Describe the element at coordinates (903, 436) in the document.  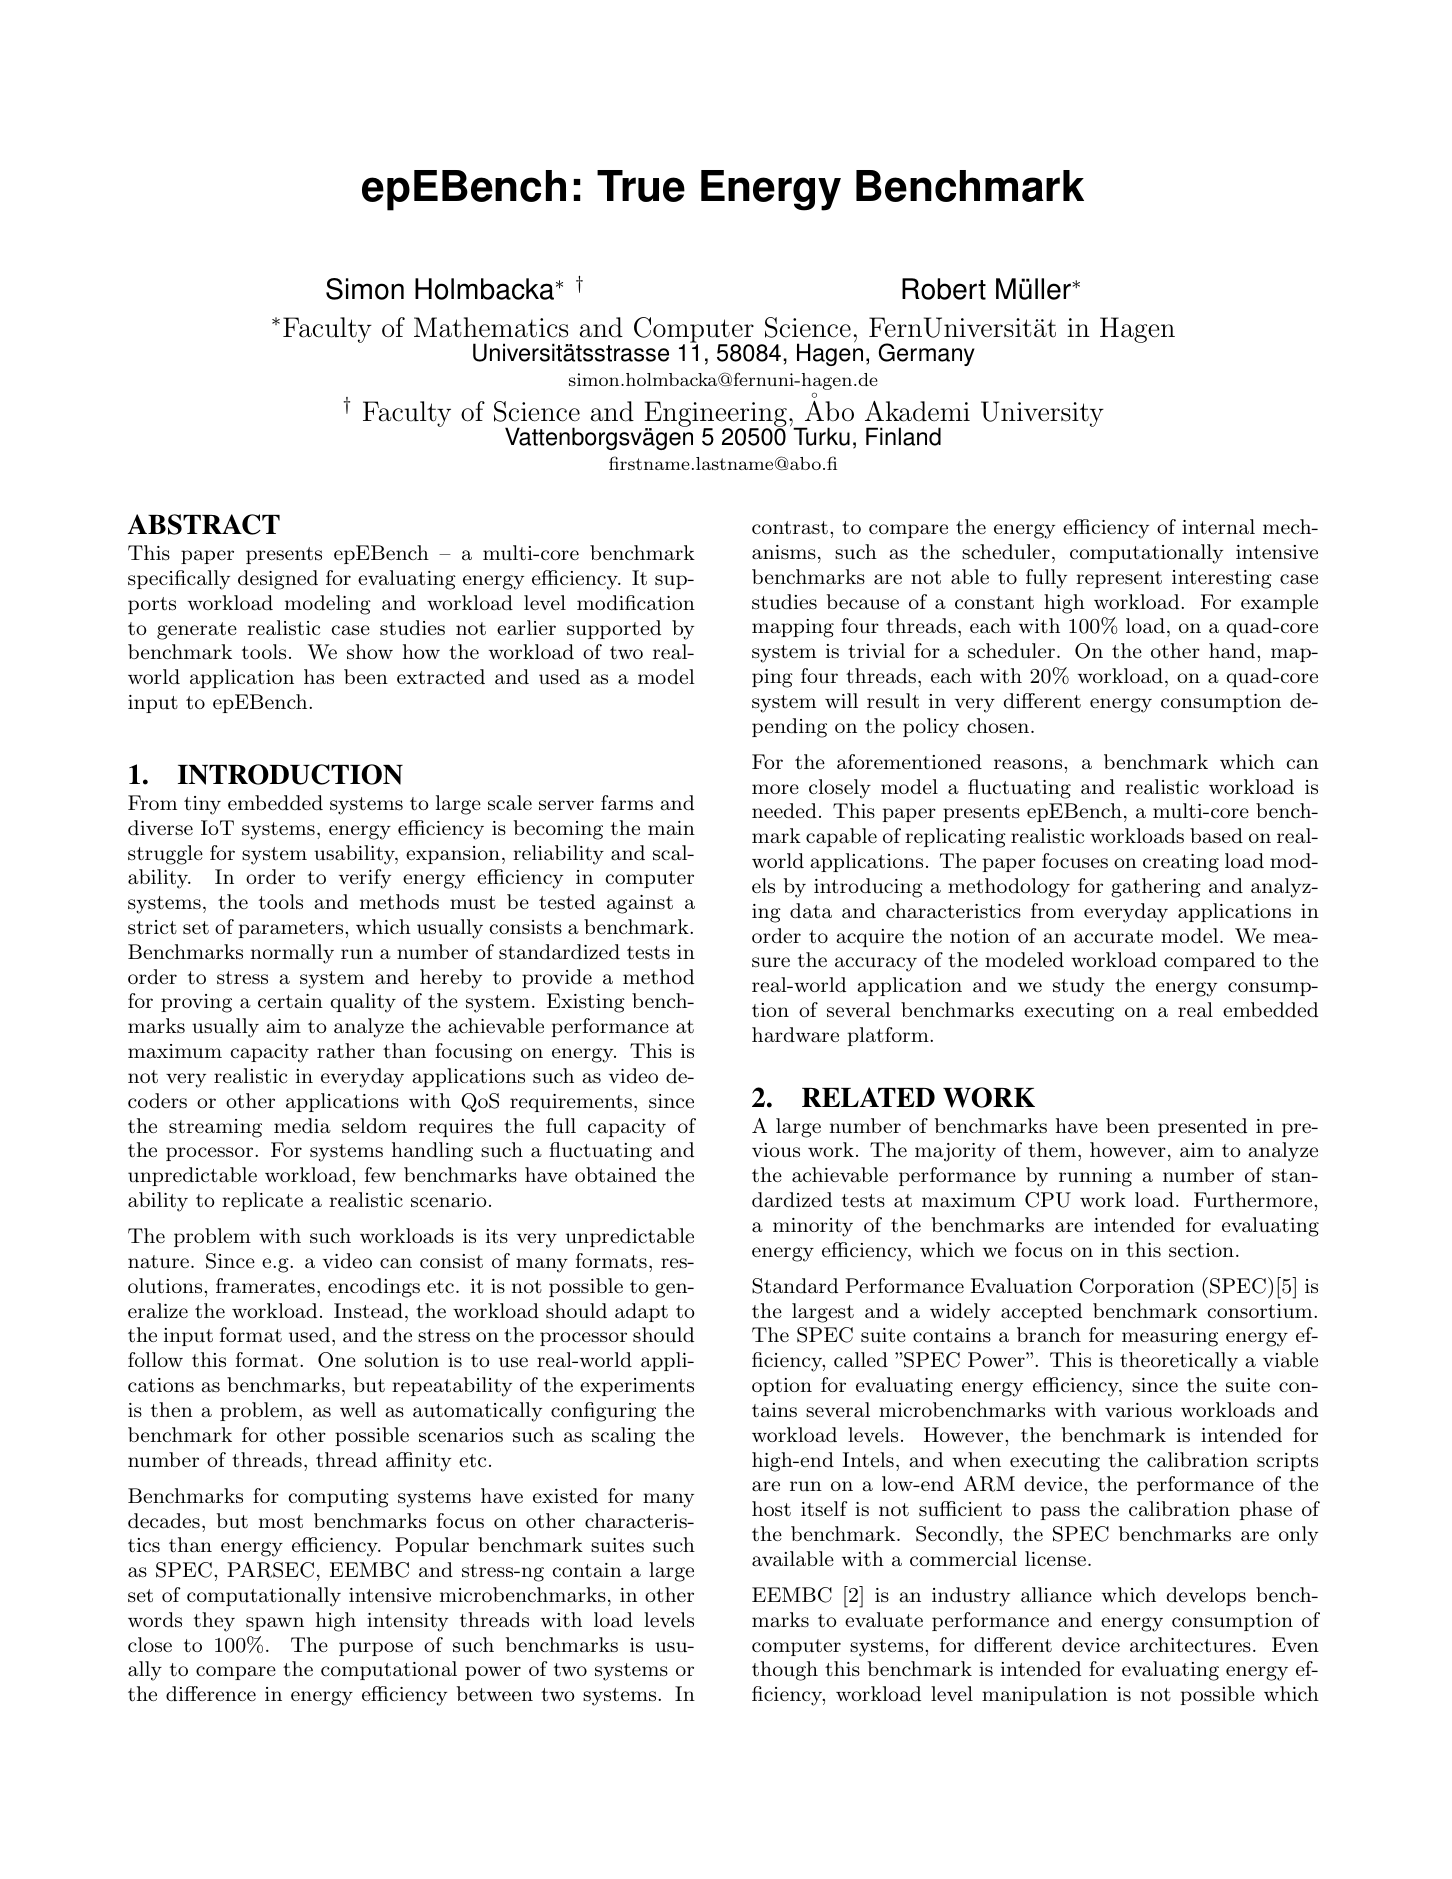
I see `Finland` at that location.
